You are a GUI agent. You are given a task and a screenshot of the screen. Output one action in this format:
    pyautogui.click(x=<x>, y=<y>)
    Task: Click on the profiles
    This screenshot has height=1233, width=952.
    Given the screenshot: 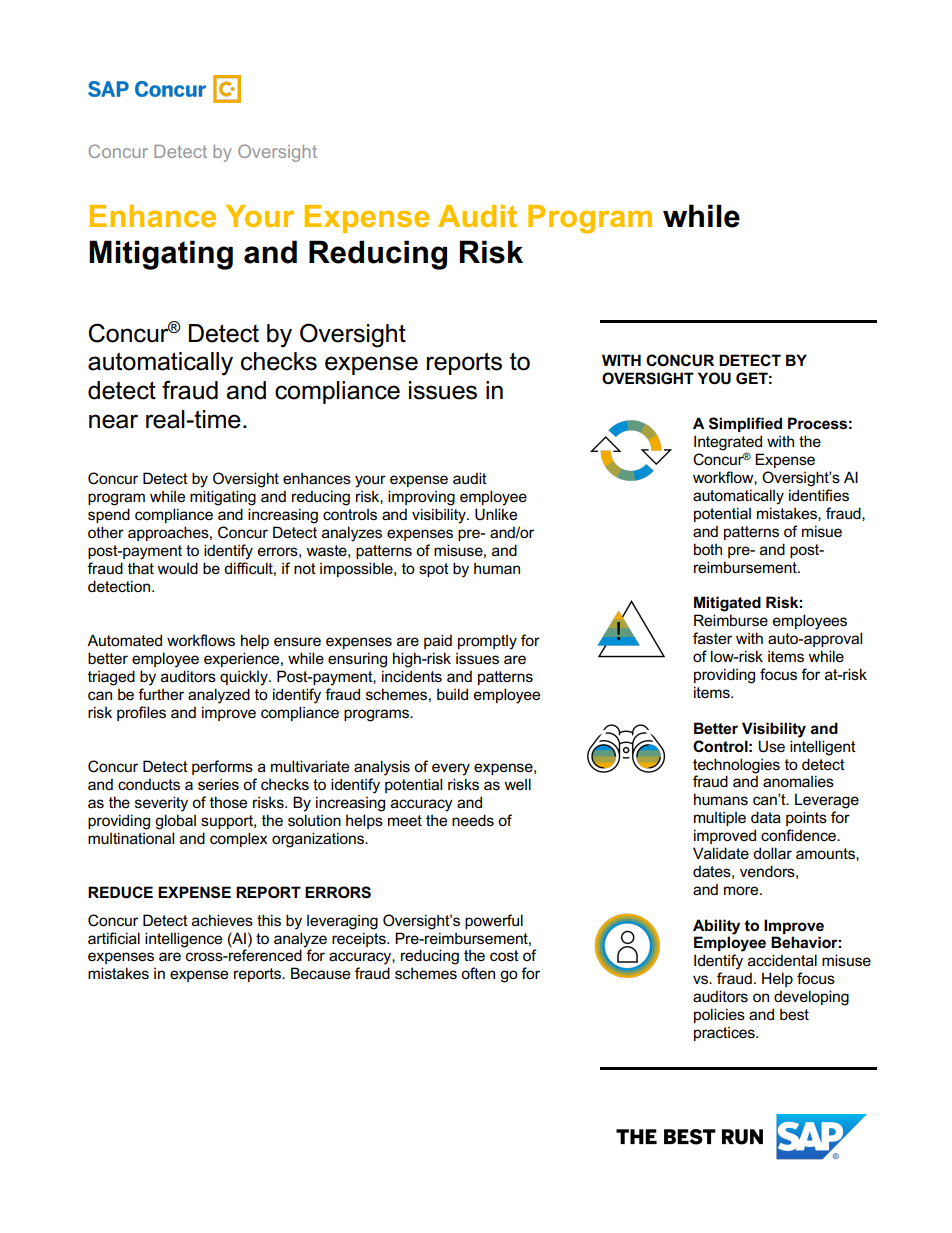 What is the action you would take?
    pyautogui.click(x=141, y=713)
